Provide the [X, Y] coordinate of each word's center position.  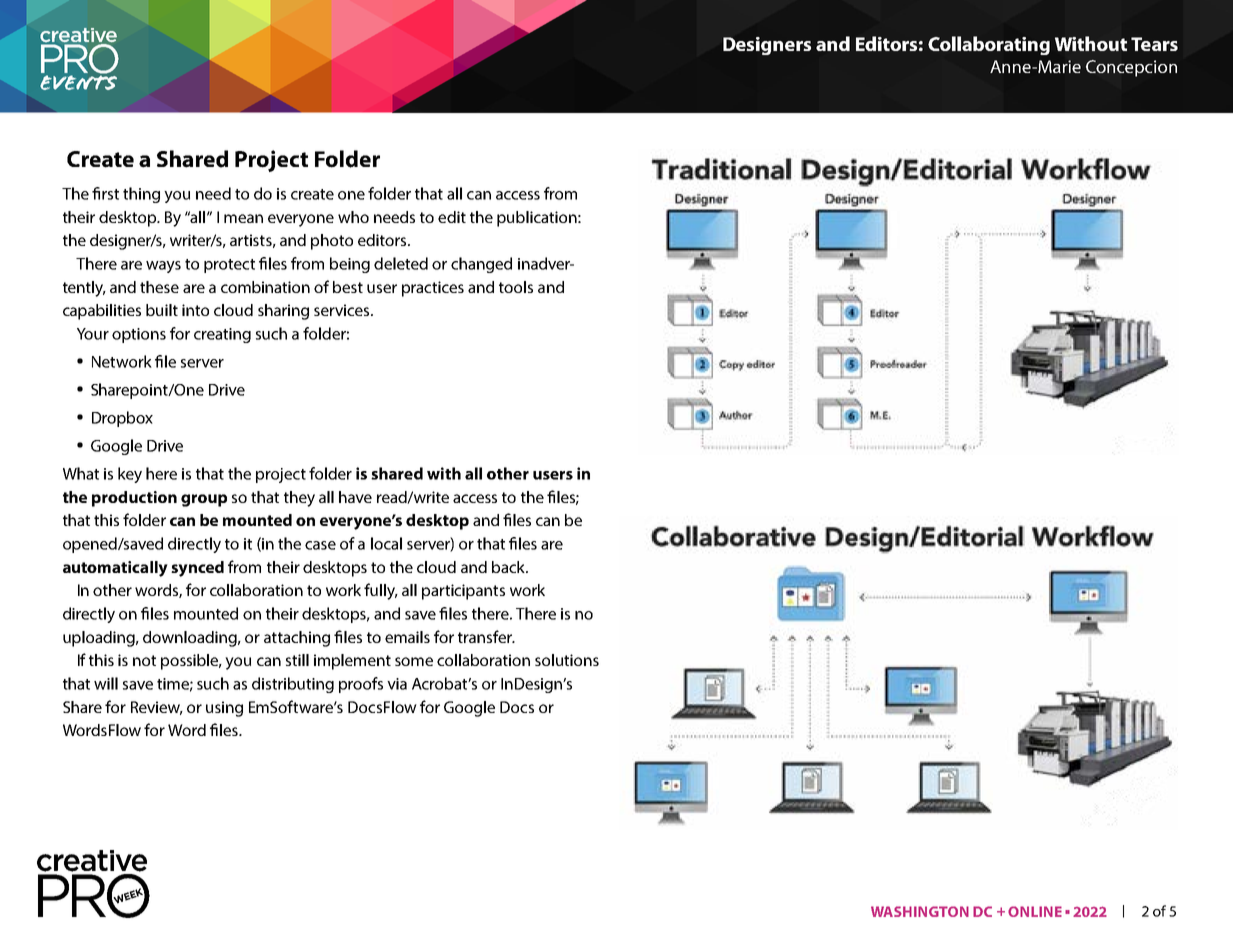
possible [191, 662]
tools [516, 287]
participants [463, 592]
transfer [486, 636]
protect [229, 266]
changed [481, 265]
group [204, 500]
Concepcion [1131, 68]
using [224, 709]
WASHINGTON [920, 911]
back [509, 567]
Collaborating [989, 45]
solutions [567, 660]
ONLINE [1035, 911]
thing [141, 195]
